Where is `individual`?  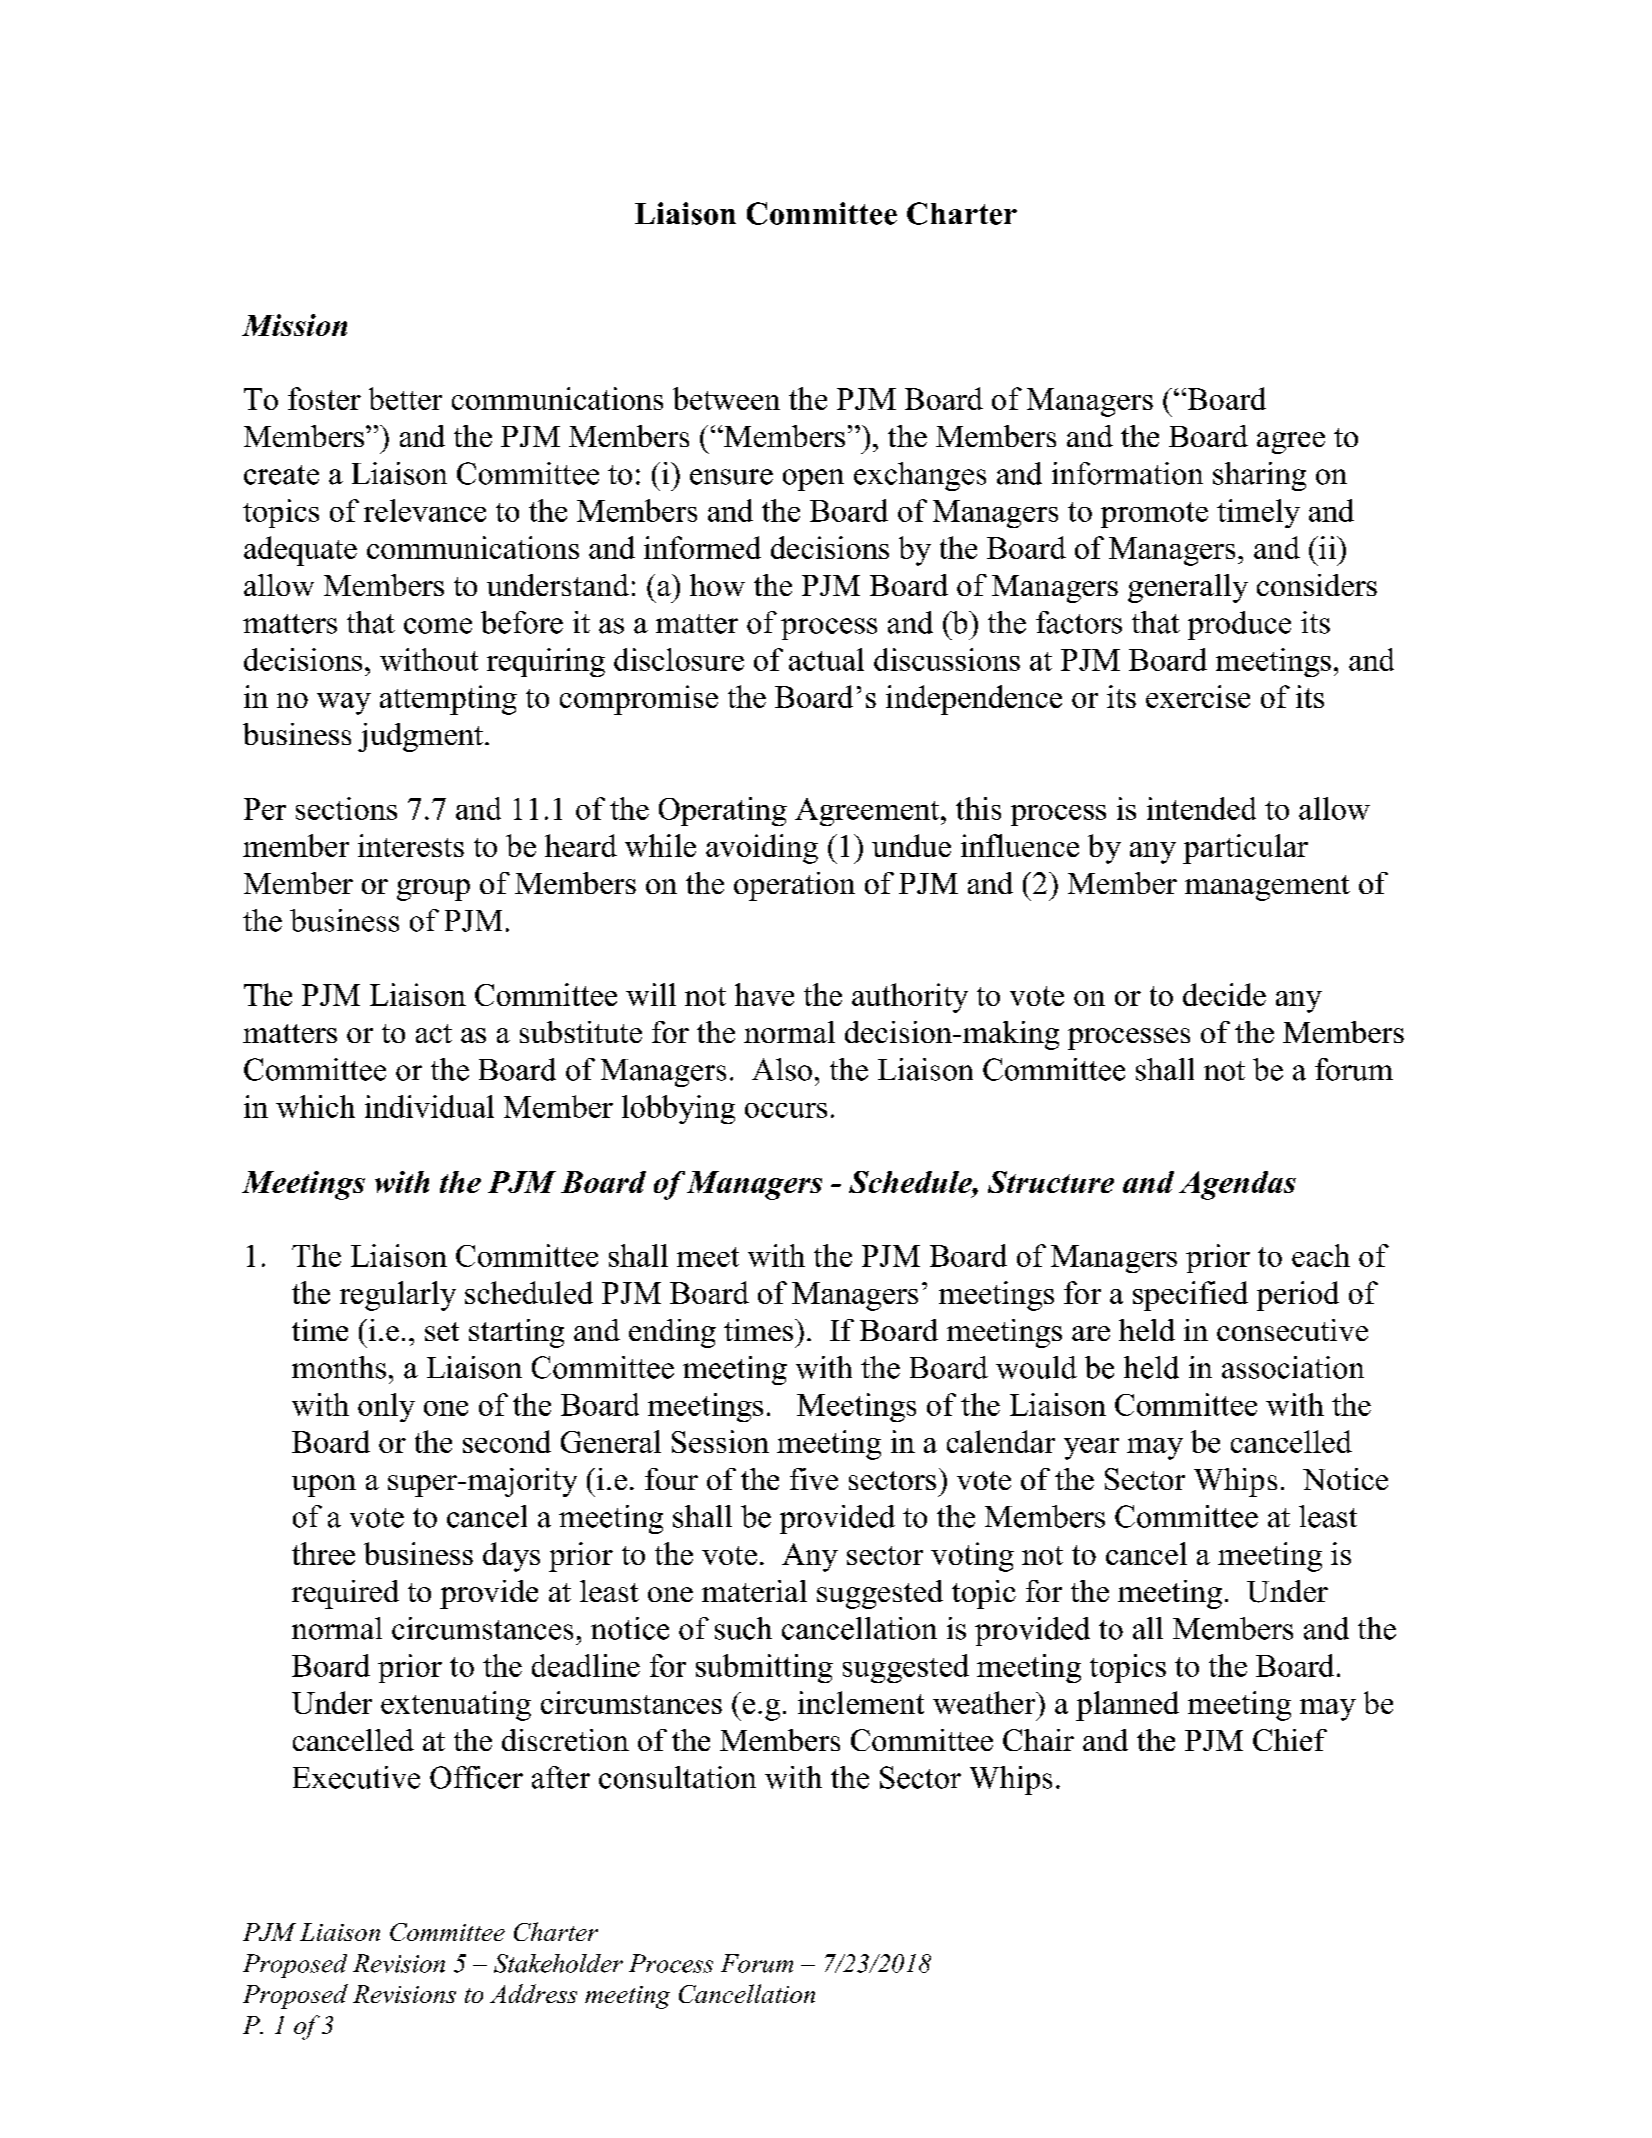
individual is located at coordinates (429, 1106).
